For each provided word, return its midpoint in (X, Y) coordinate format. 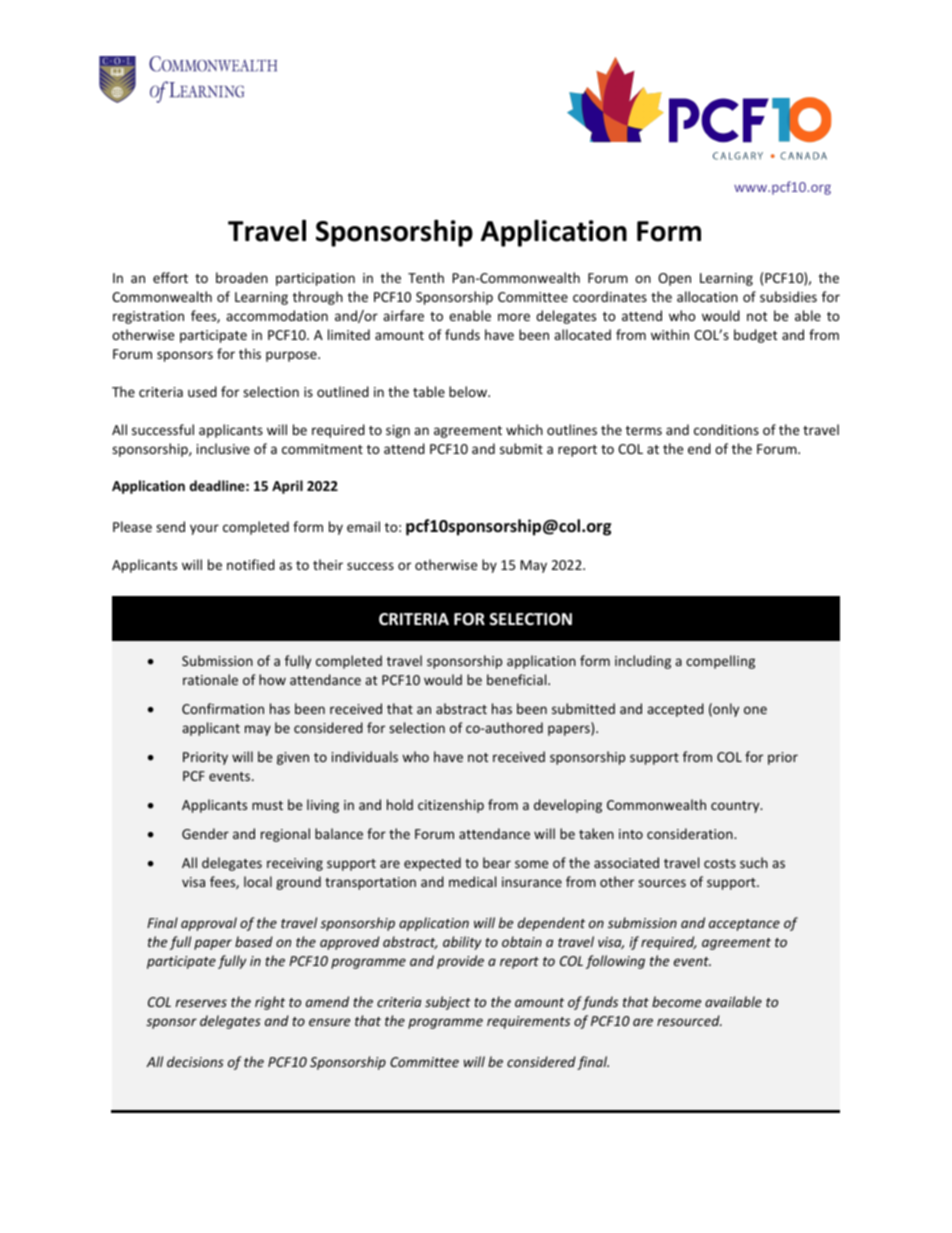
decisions (195, 1061)
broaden (242, 277)
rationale (210, 679)
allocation (707, 296)
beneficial (518, 679)
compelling (720, 662)
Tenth (426, 277)
